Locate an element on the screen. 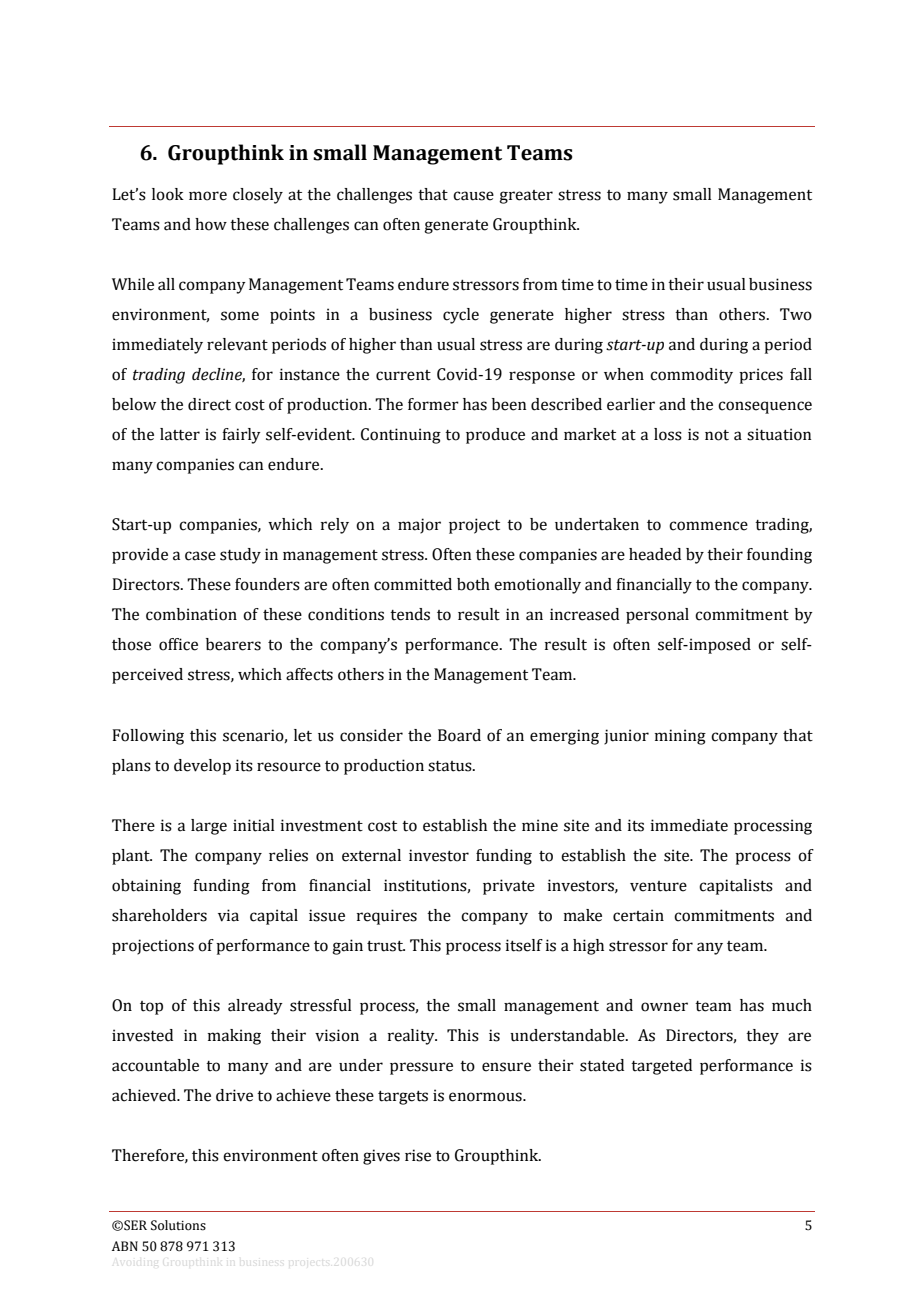 This screenshot has height=1308, width=924. Two is located at coordinates (796, 314).
